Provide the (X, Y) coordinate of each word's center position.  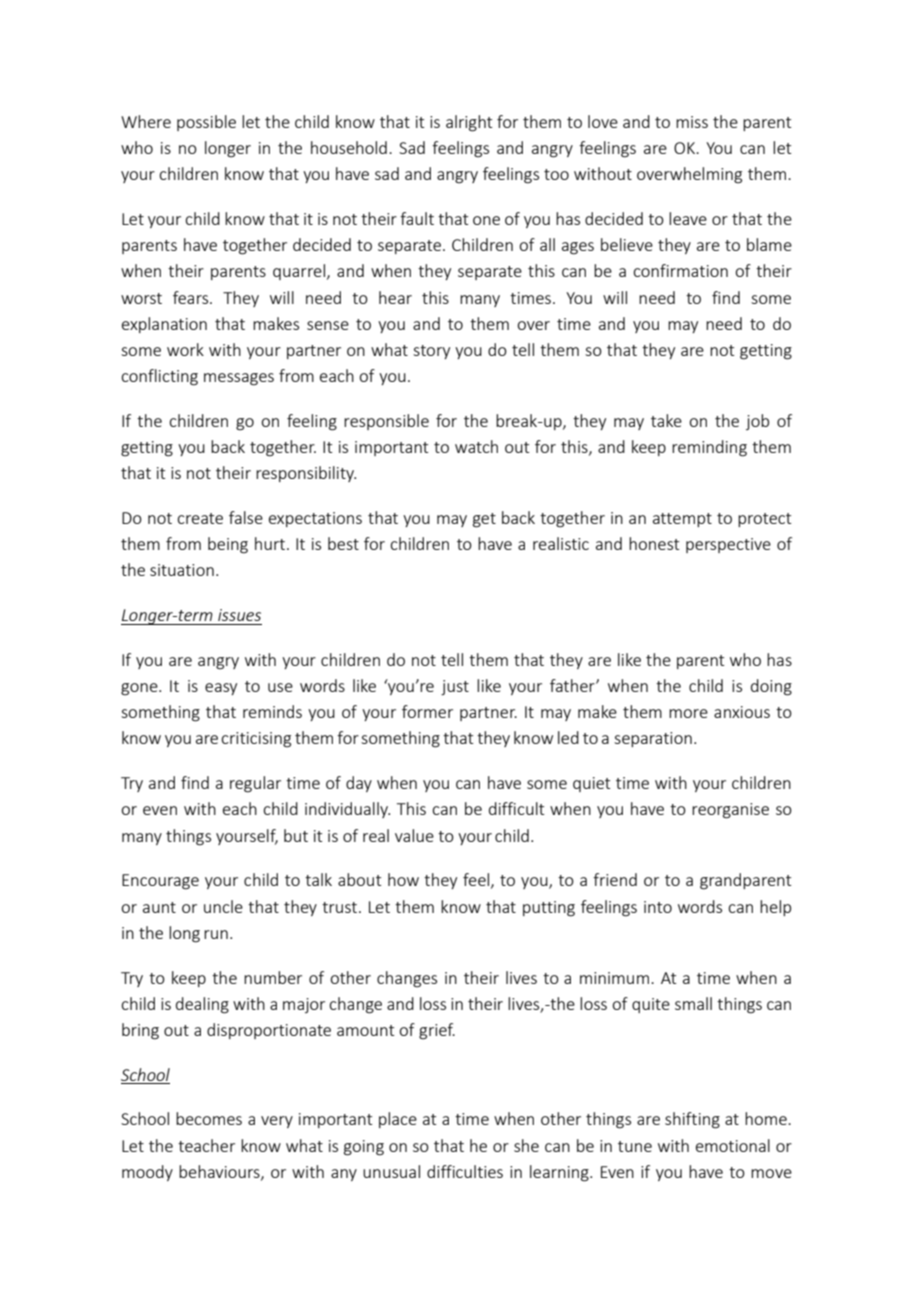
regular (255, 784)
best (343, 543)
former (427, 711)
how (403, 879)
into (658, 907)
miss (692, 122)
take (666, 420)
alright (469, 123)
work (185, 349)
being (228, 545)
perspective (728, 545)
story (431, 352)
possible (206, 123)
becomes (209, 1118)
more (688, 713)
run (216, 934)
